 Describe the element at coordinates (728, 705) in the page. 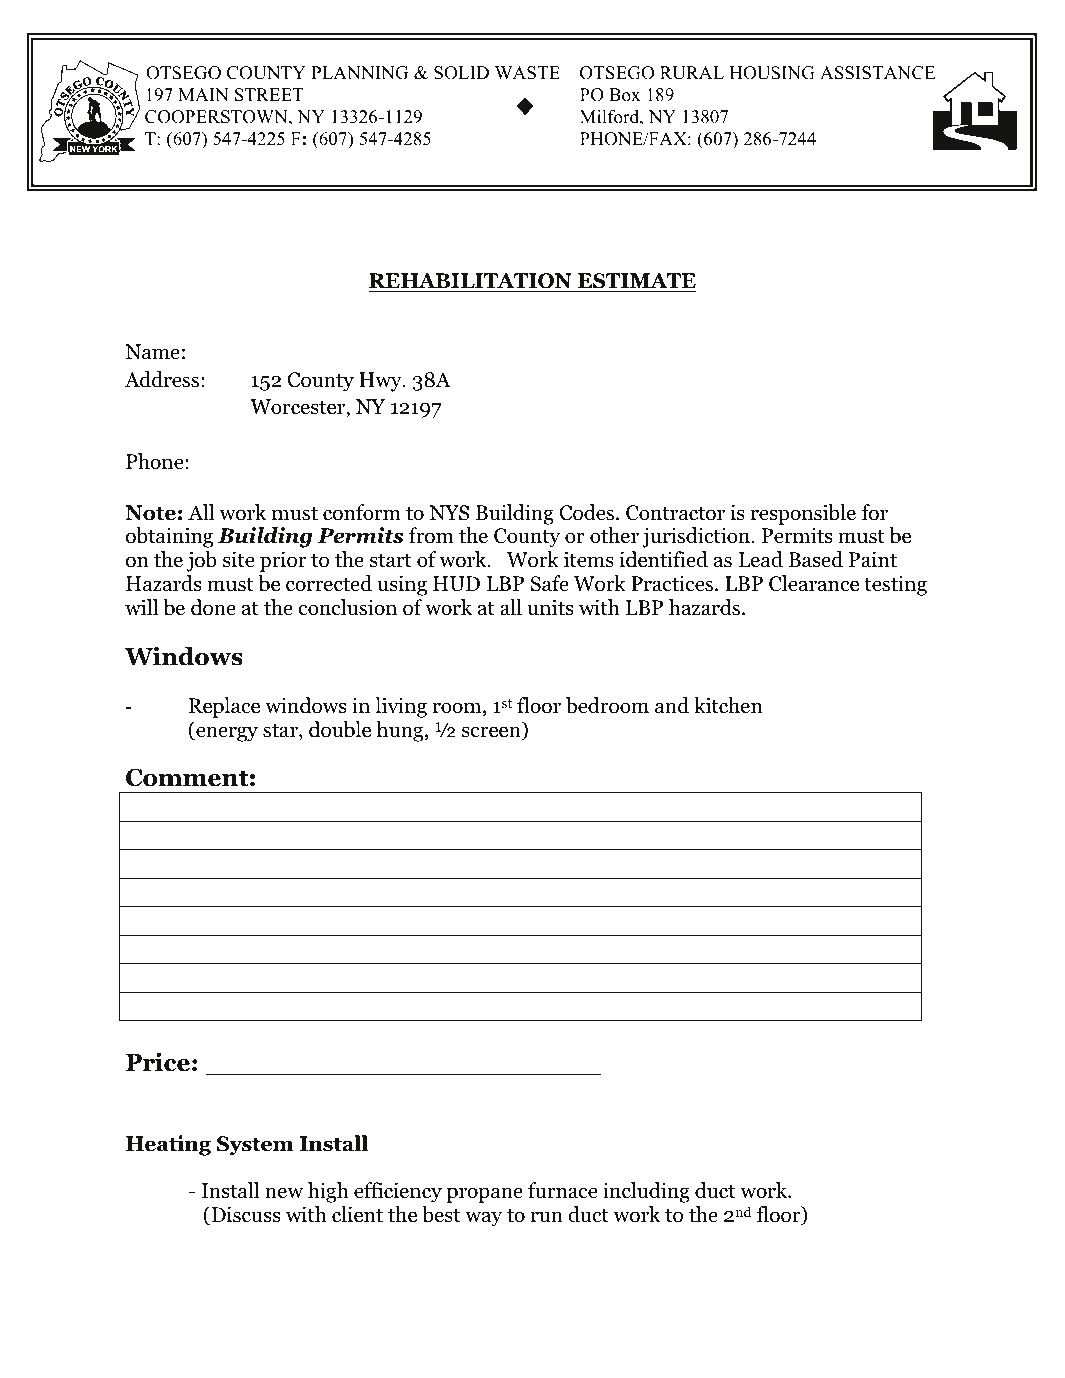

I see `kitchen` at that location.
